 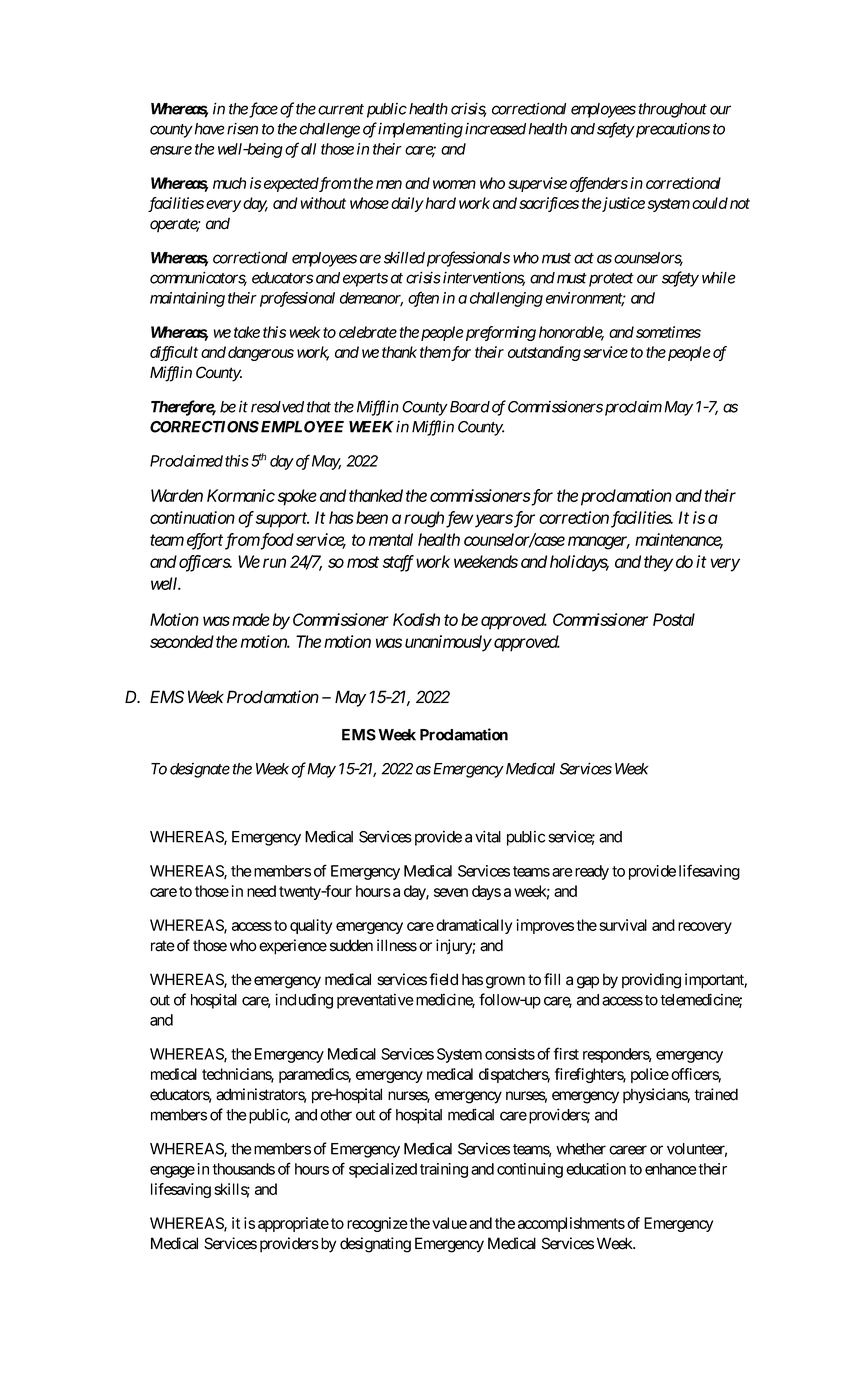 What do you see at coordinates (468, 407) in the page?
I see `Board` at bounding box center [468, 407].
